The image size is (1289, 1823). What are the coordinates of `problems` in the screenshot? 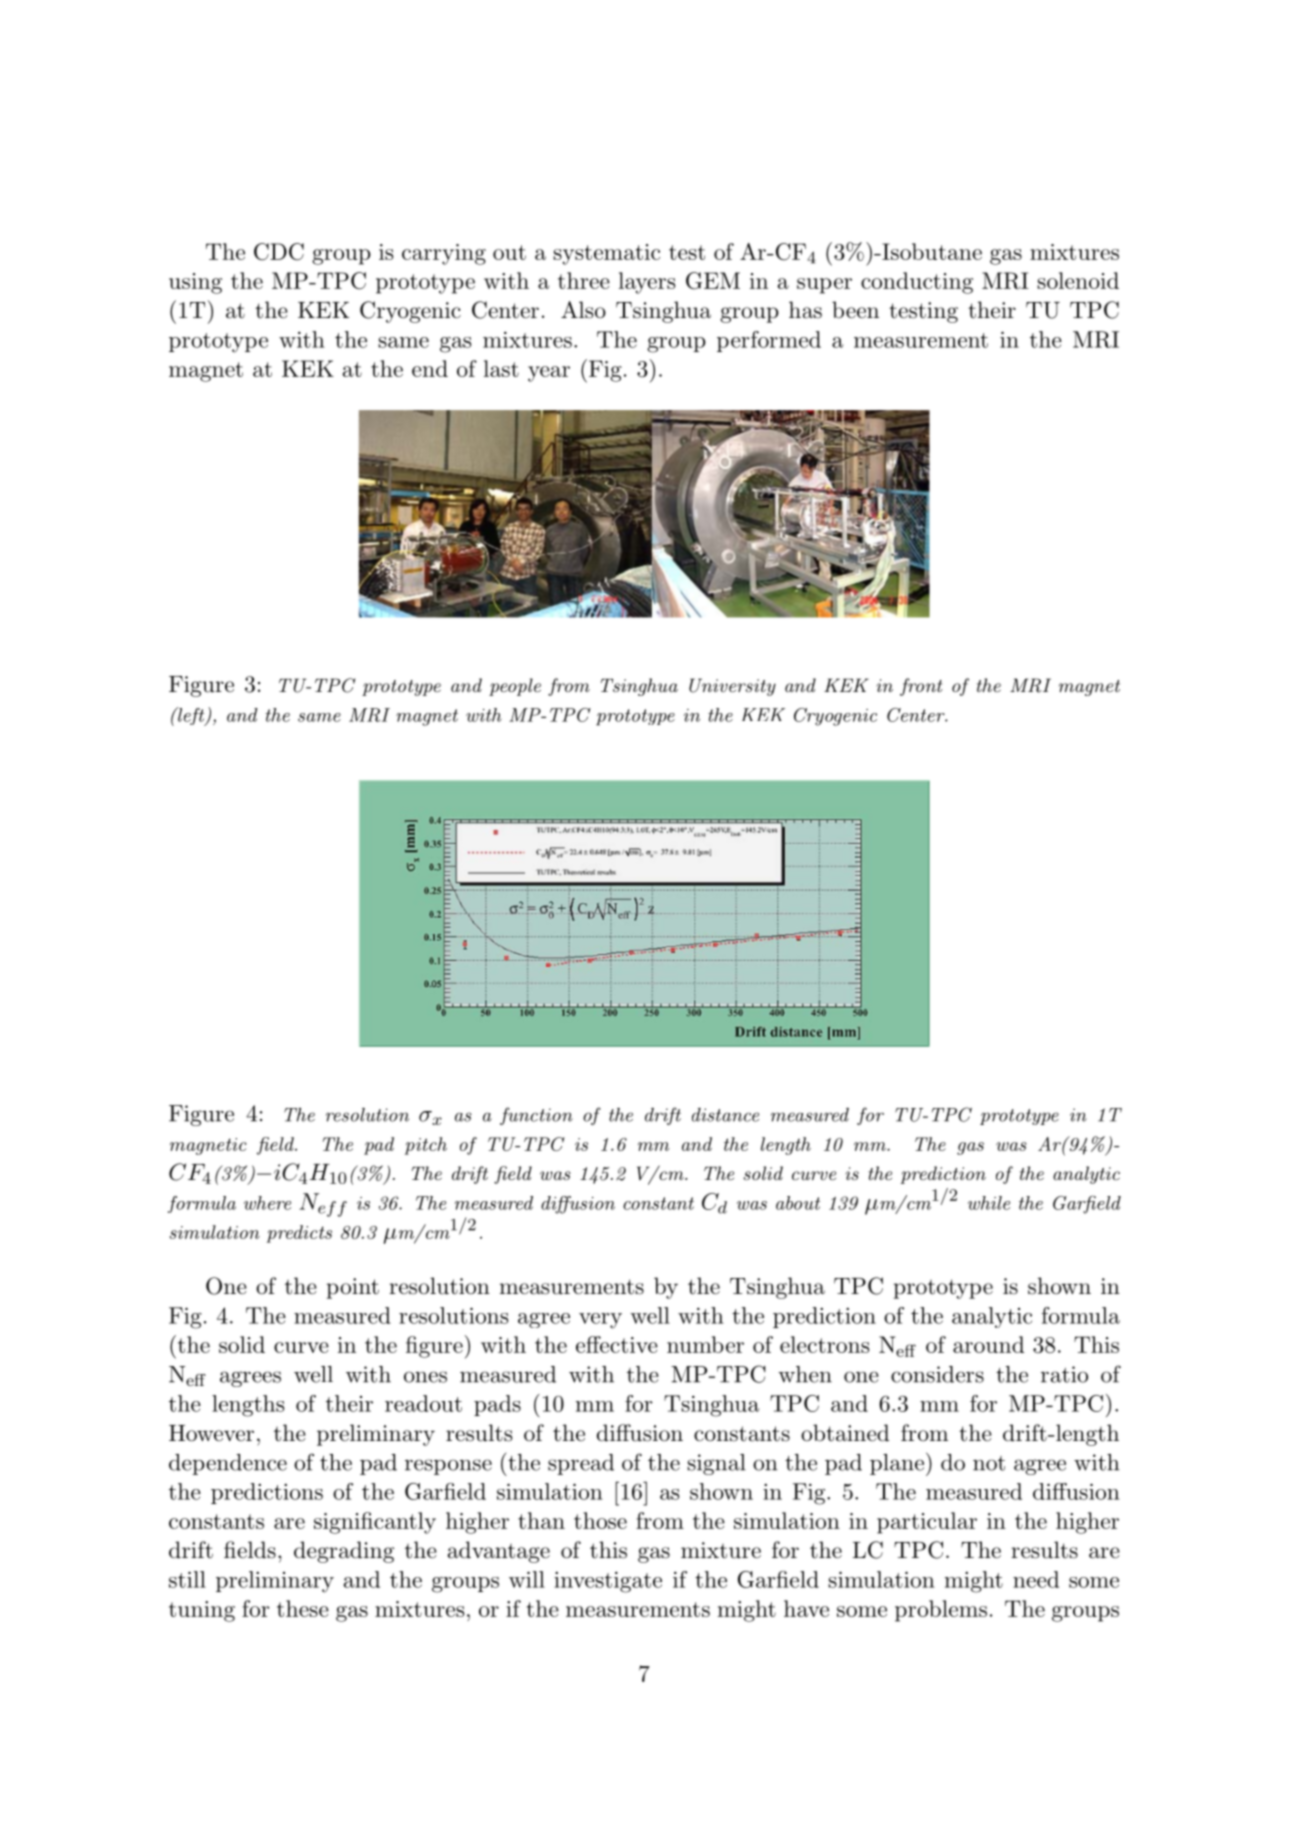 It's located at (941, 1611).
